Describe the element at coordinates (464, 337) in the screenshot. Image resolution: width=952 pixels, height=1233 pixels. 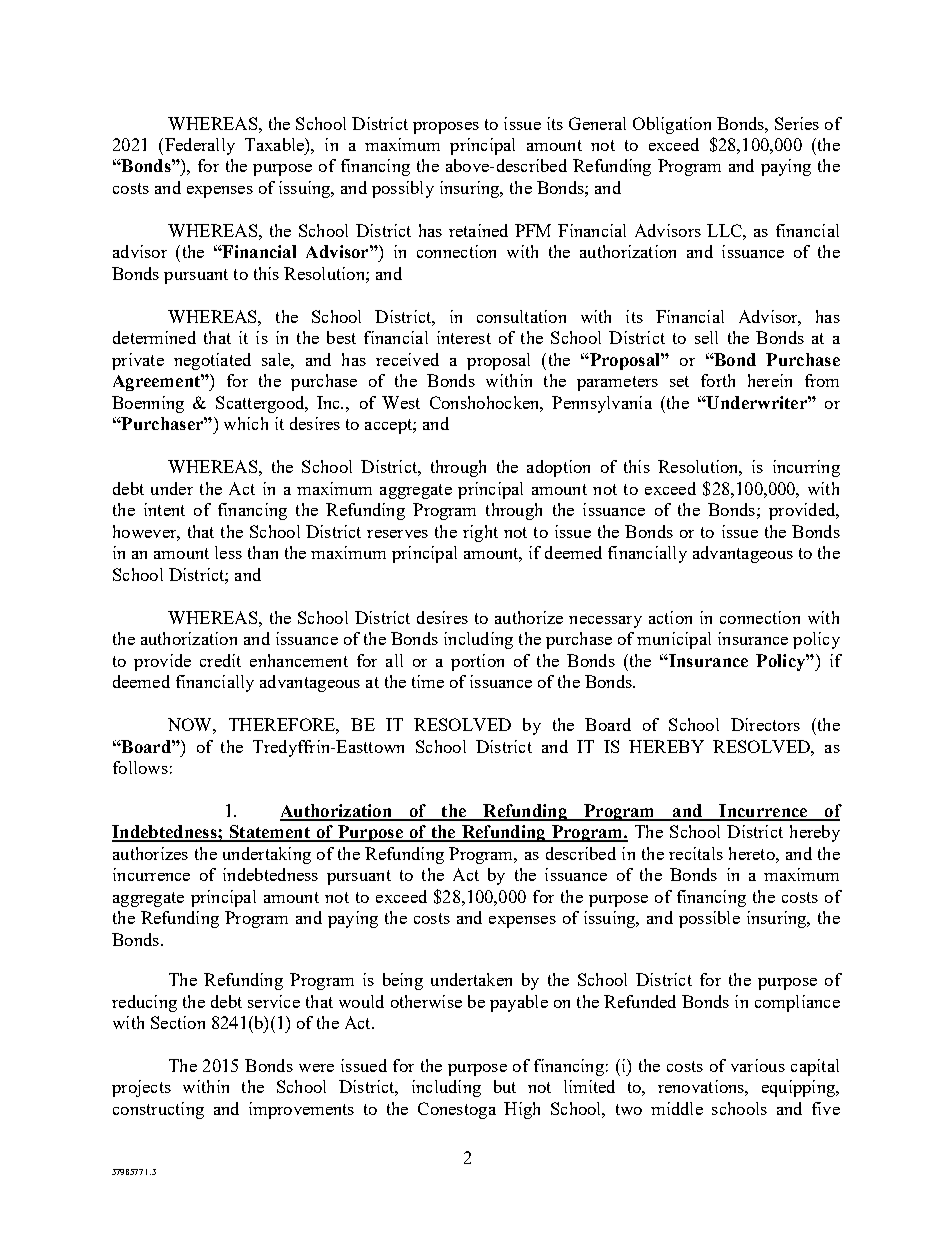
I see `interest` at that location.
